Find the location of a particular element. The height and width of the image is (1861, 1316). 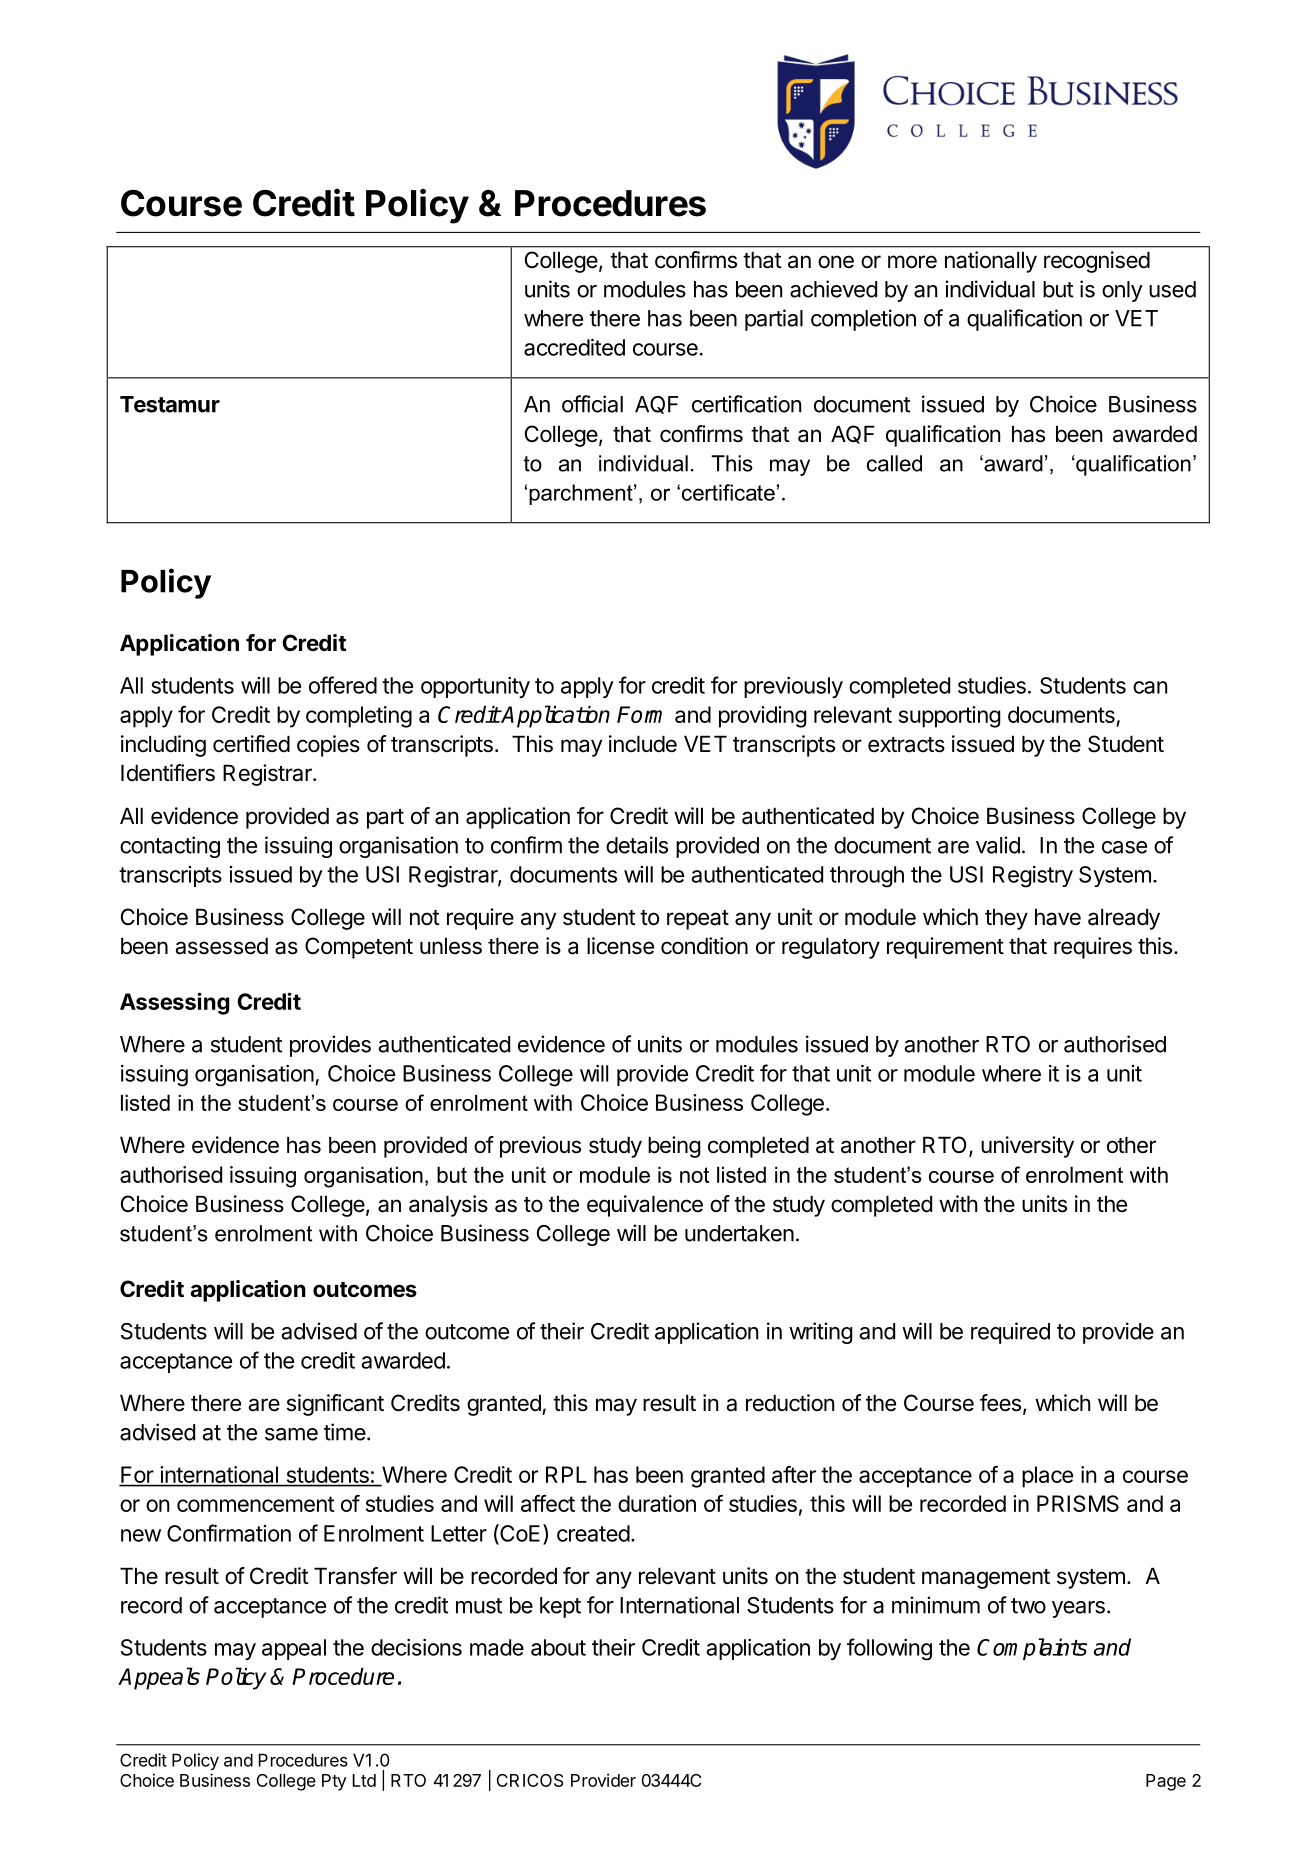

only is located at coordinates (1122, 291).
